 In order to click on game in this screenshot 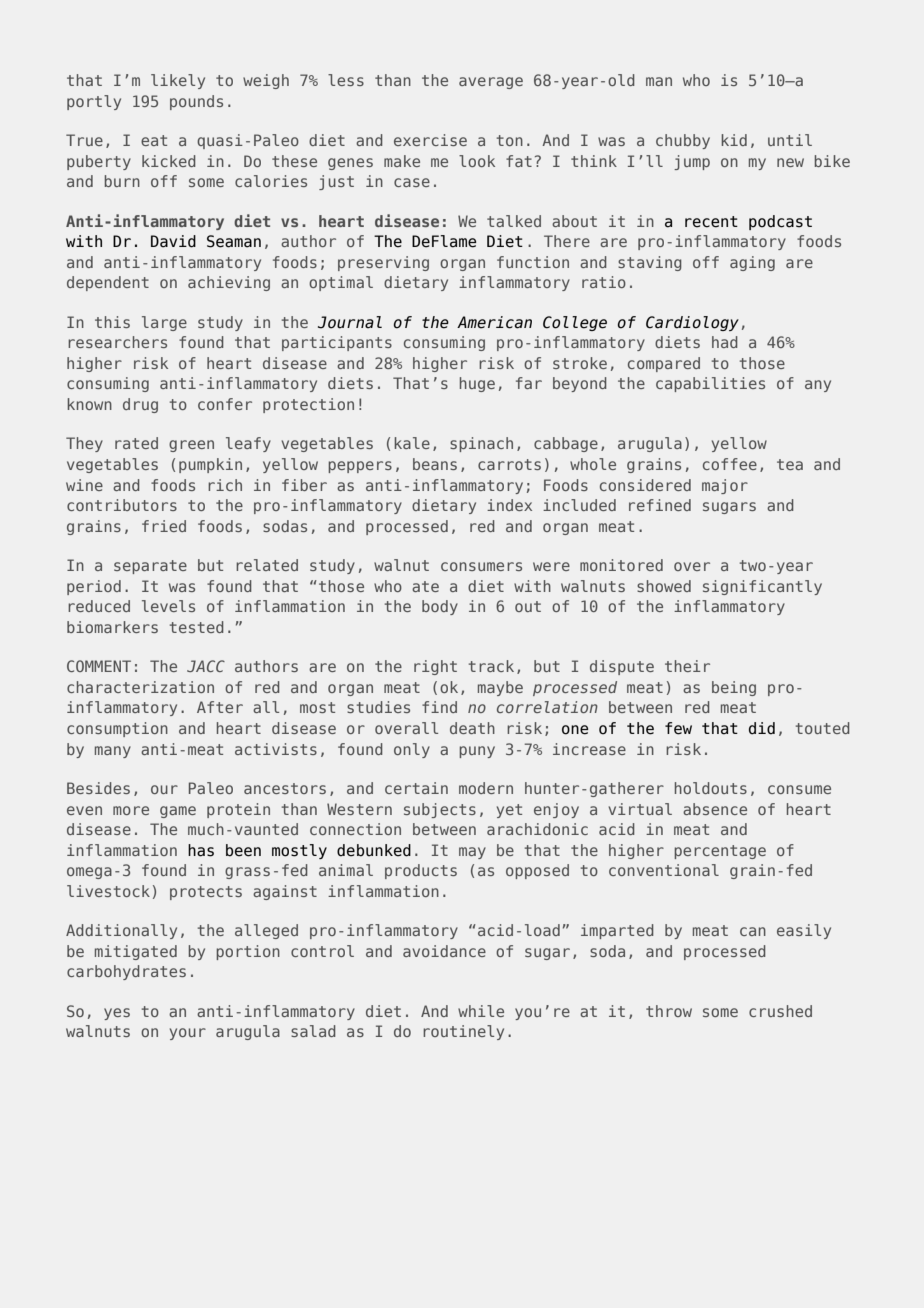, I will do `click(178, 812)`.
